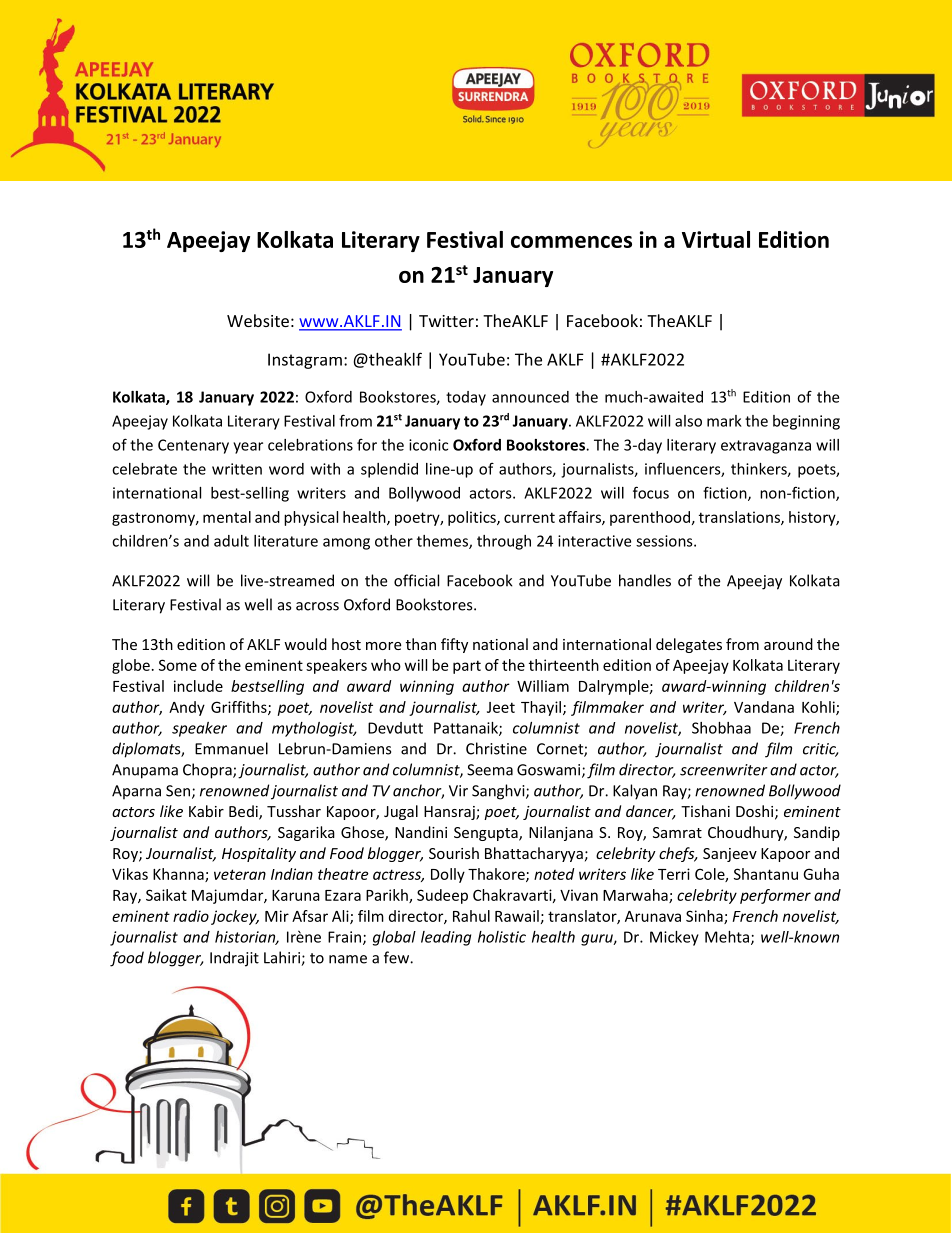  Describe the element at coordinates (716, 239) in the document. I see `Virtual` at that location.
